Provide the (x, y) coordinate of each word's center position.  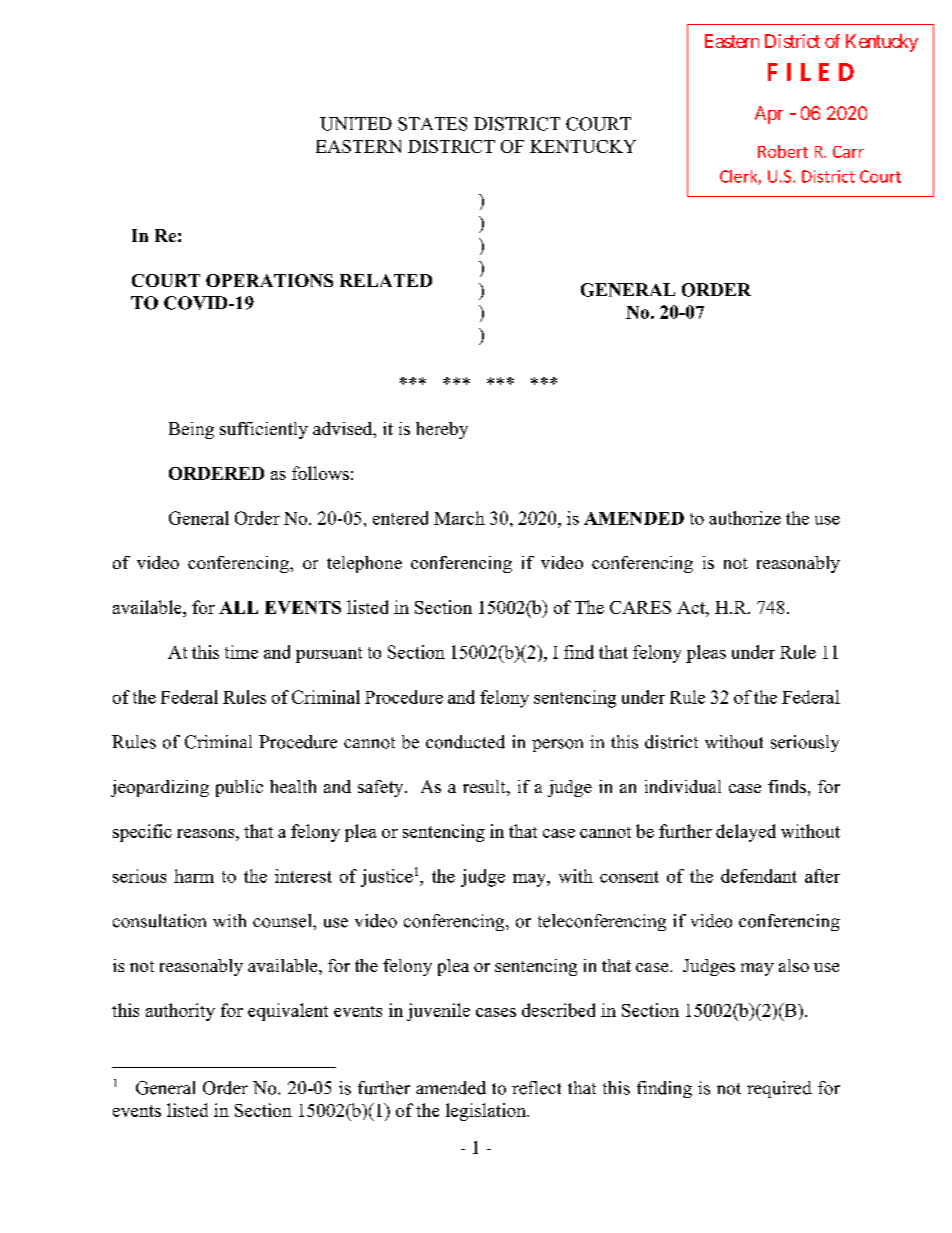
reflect (536, 1088)
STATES (432, 124)
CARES (640, 607)
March (459, 518)
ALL (238, 607)
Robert (783, 151)
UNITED (356, 124)
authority (180, 1012)
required (779, 1089)
